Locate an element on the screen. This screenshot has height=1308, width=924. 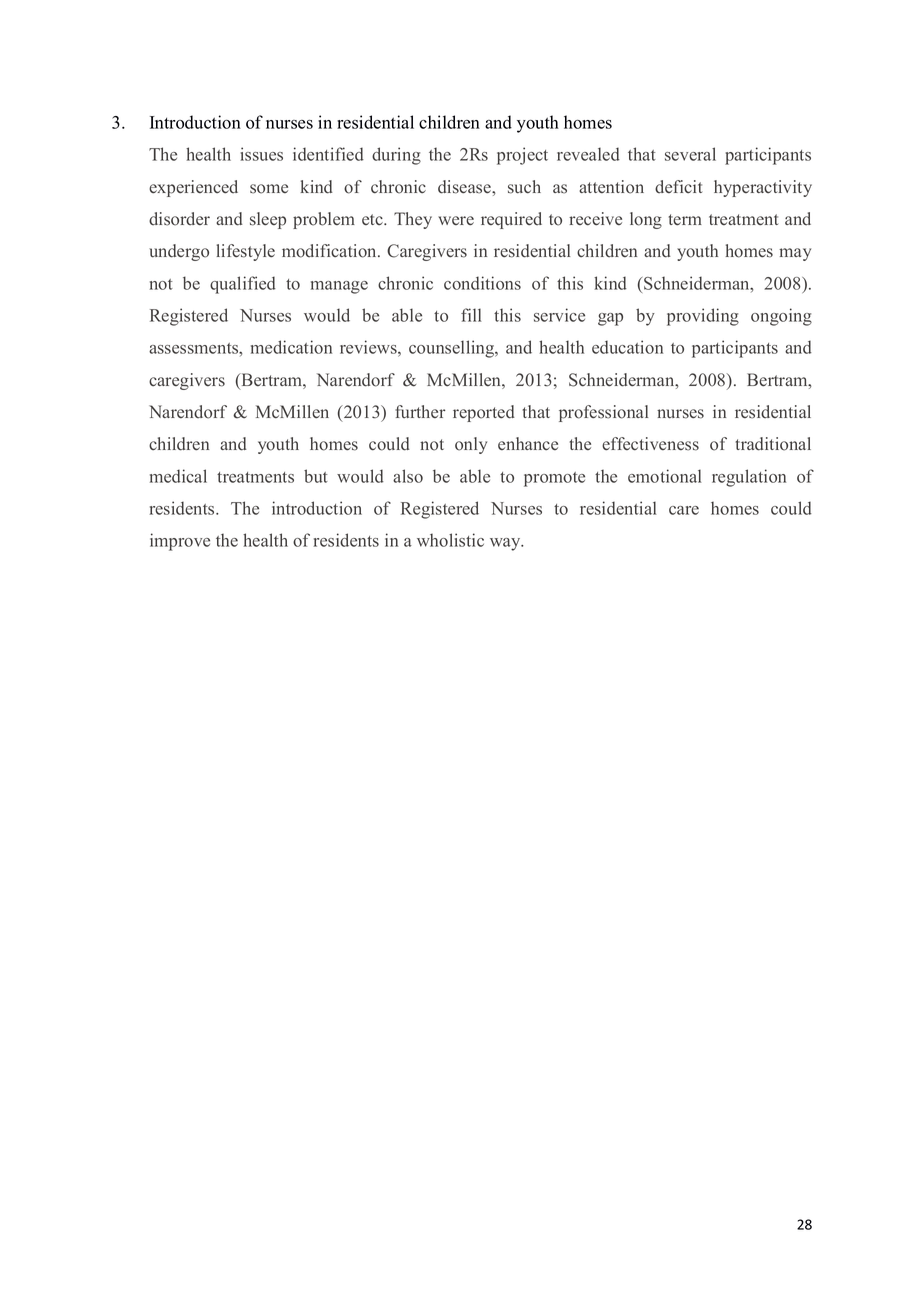
education is located at coordinates (627, 347).
